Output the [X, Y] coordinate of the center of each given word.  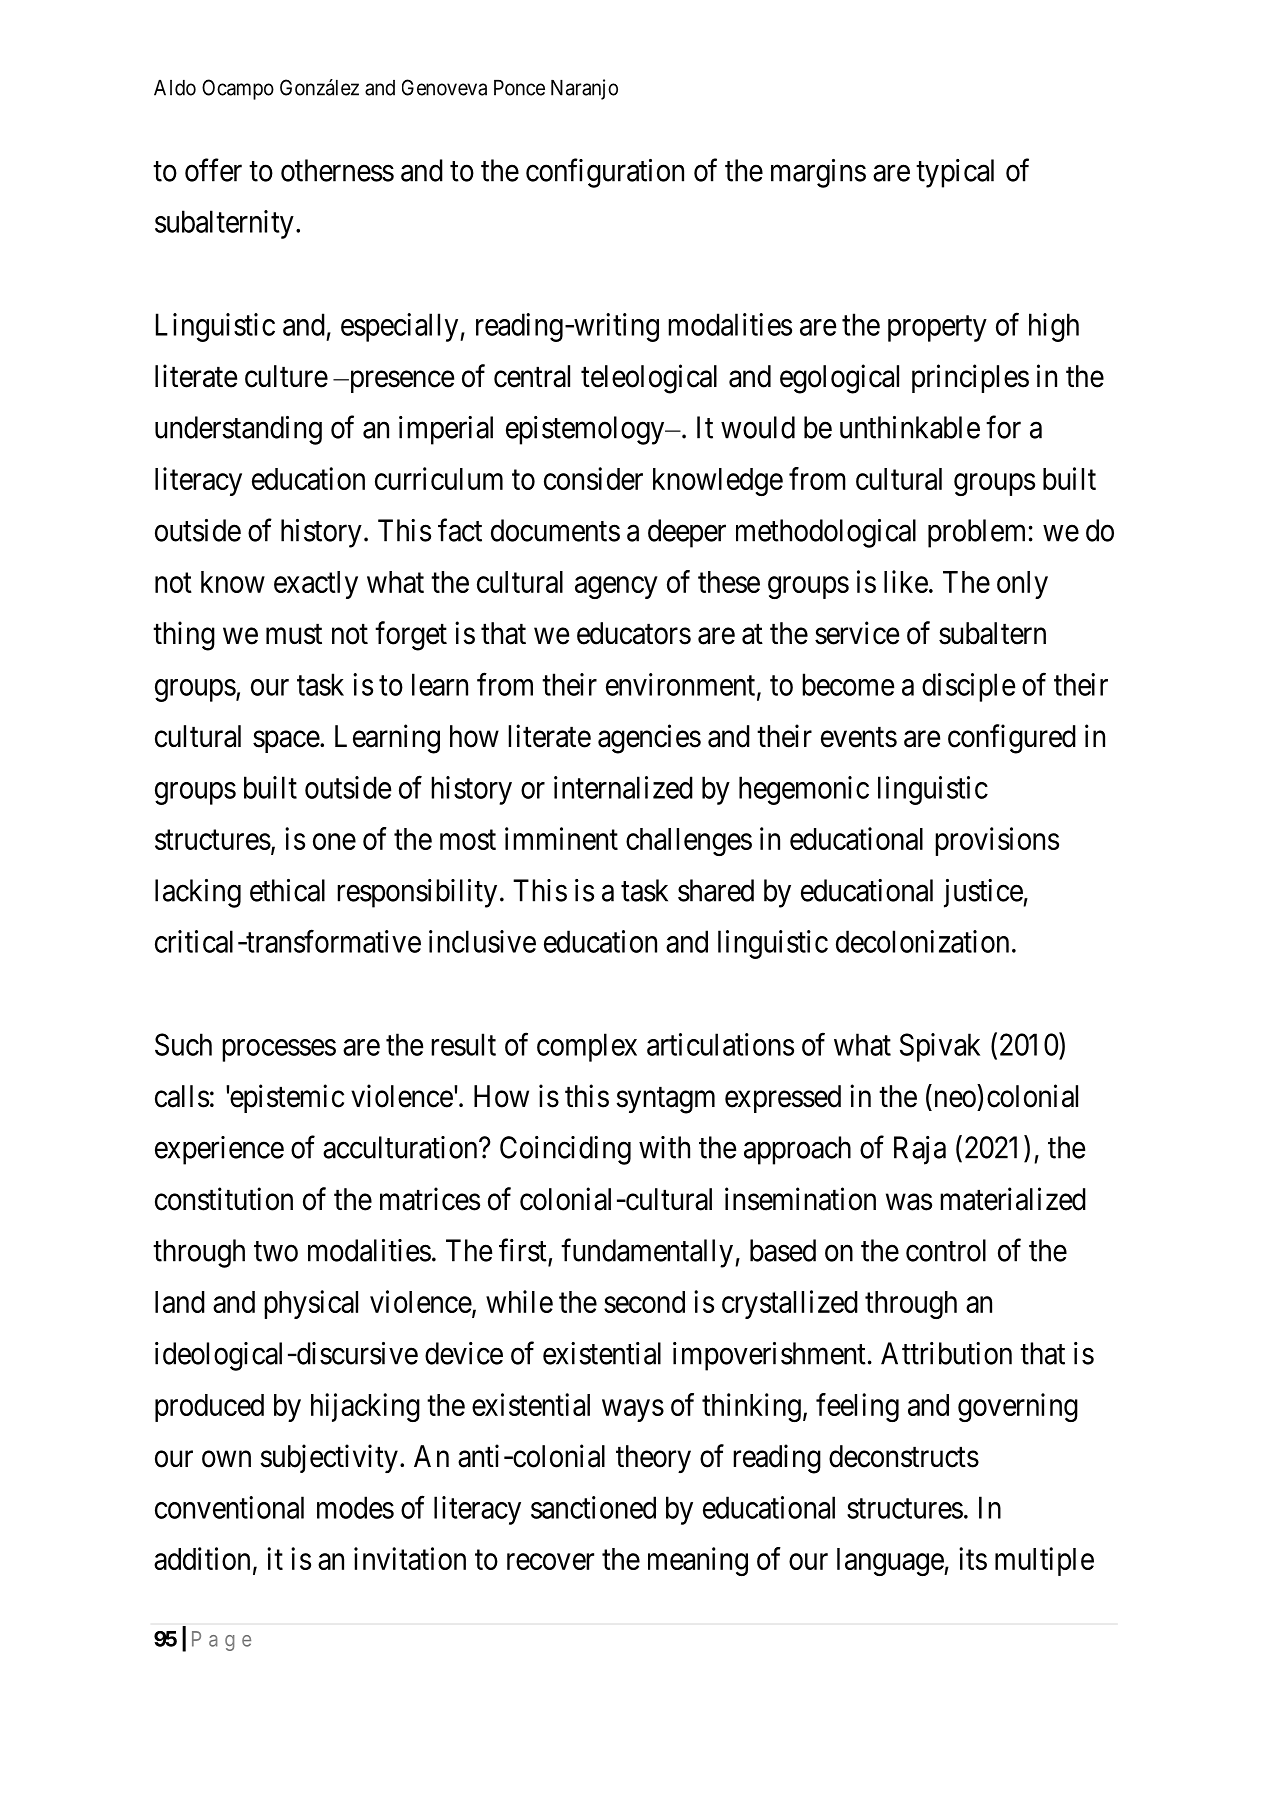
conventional [229, 1507]
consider [593, 478]
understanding [238, 430]
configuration [605, 173]
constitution [224, 1199]
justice [984, 893]
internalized [623, 787]
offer [213, 170]
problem [976, 533]
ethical [287, 890]
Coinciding [565, 1150]
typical [955, 173]
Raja [920, 1150]
